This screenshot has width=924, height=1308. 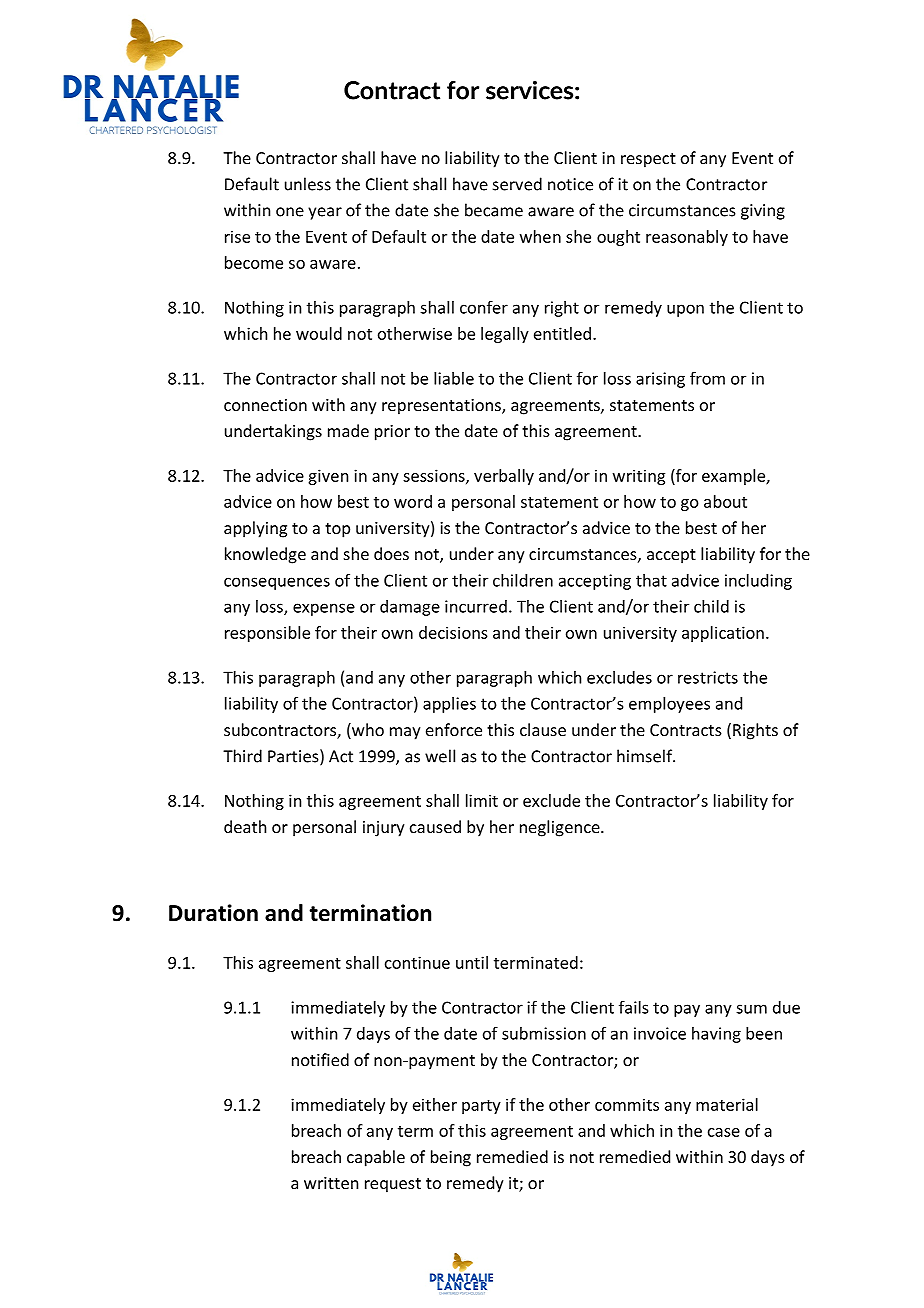 What do you see at coordinates (331, 1183) in the screenshot?
I see `written` at bounding box center [331, 1183].
